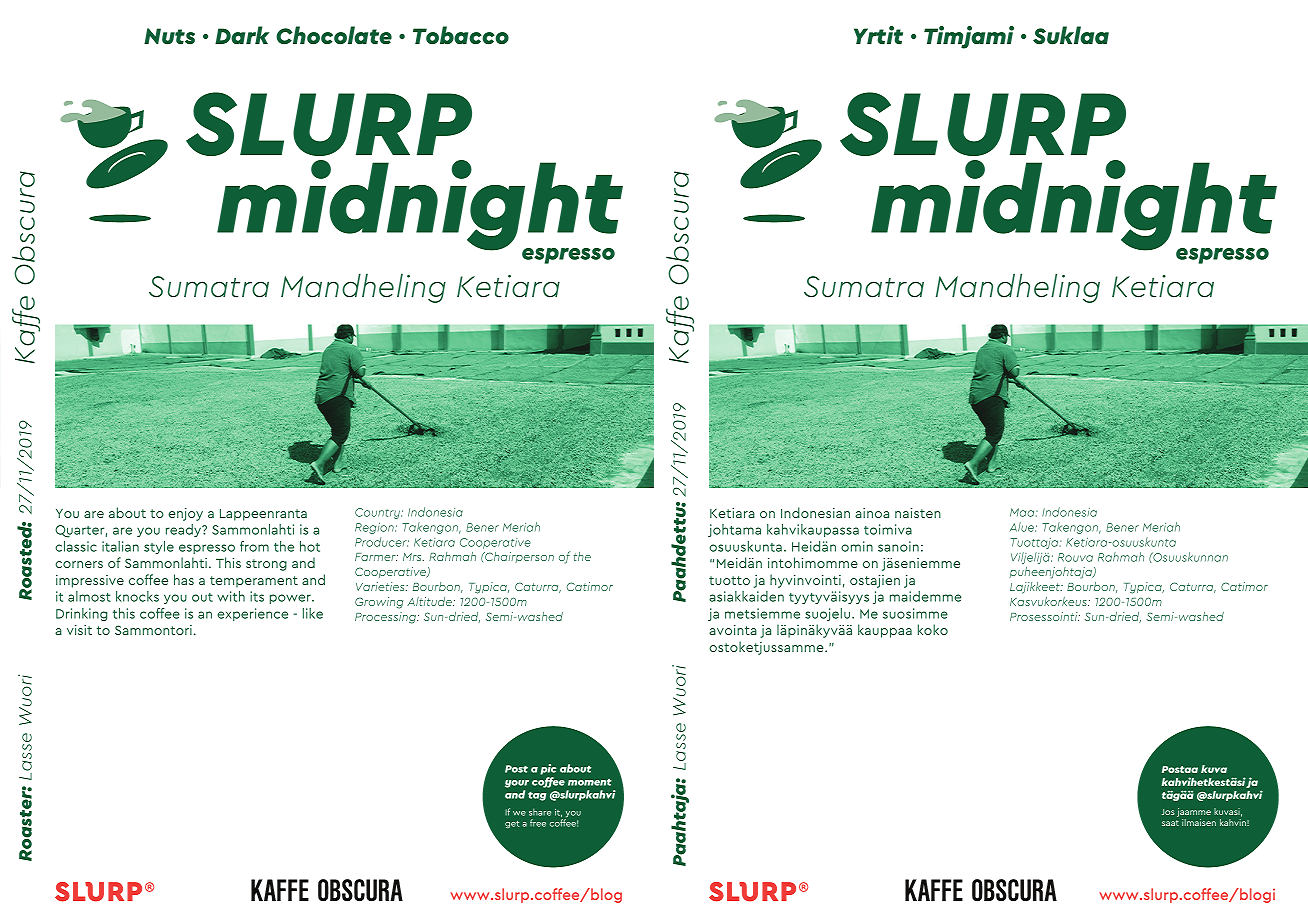 The image size is (1308, 924). I want to click on Region, so click(375, 528).
